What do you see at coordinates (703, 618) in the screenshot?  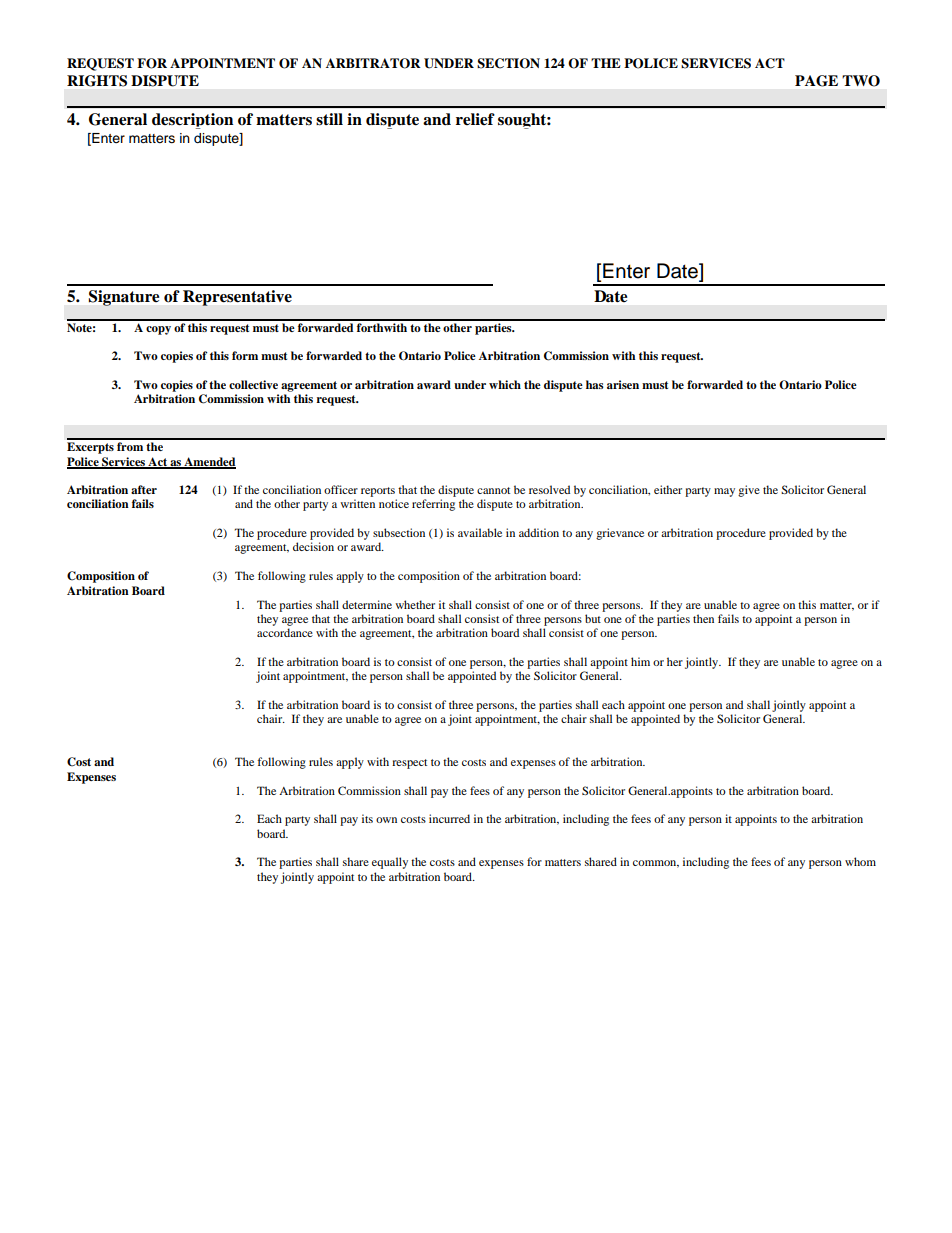 I see `then` at bounding box center [703, 618].
